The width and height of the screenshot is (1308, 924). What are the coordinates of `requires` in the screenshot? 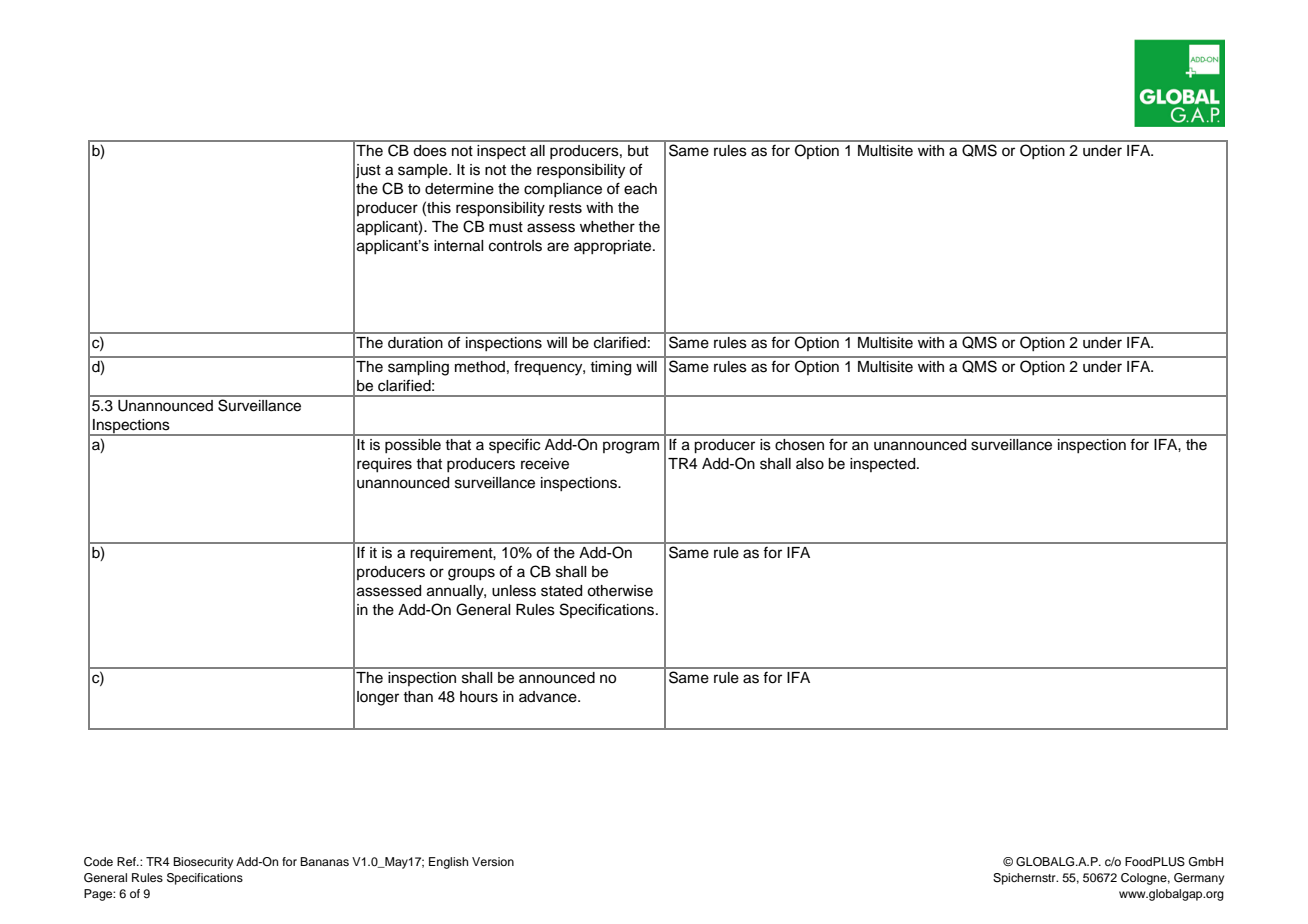 It's located at (384, 465).
